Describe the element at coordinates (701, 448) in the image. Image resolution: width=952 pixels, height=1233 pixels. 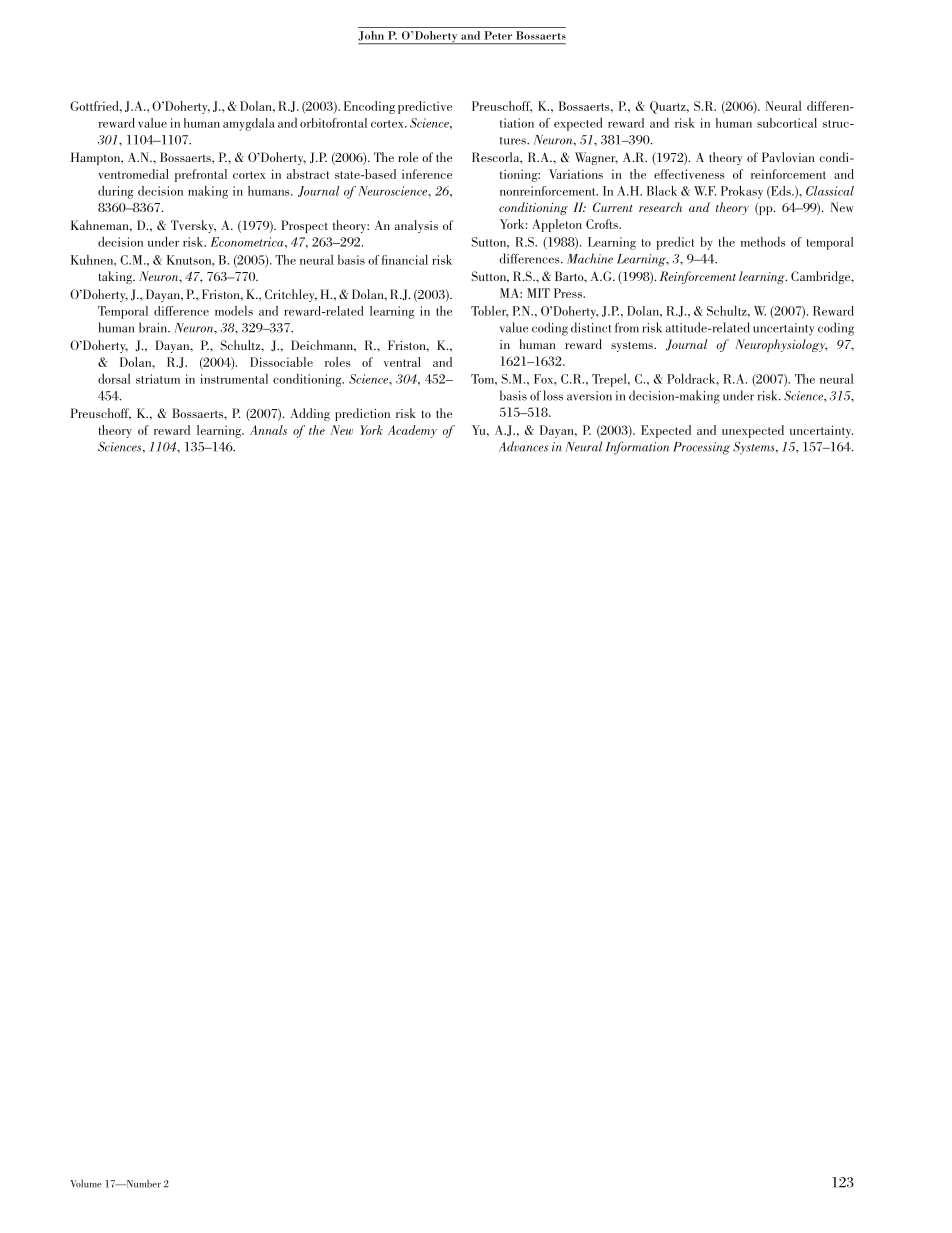
I see `Processing` at that location.
